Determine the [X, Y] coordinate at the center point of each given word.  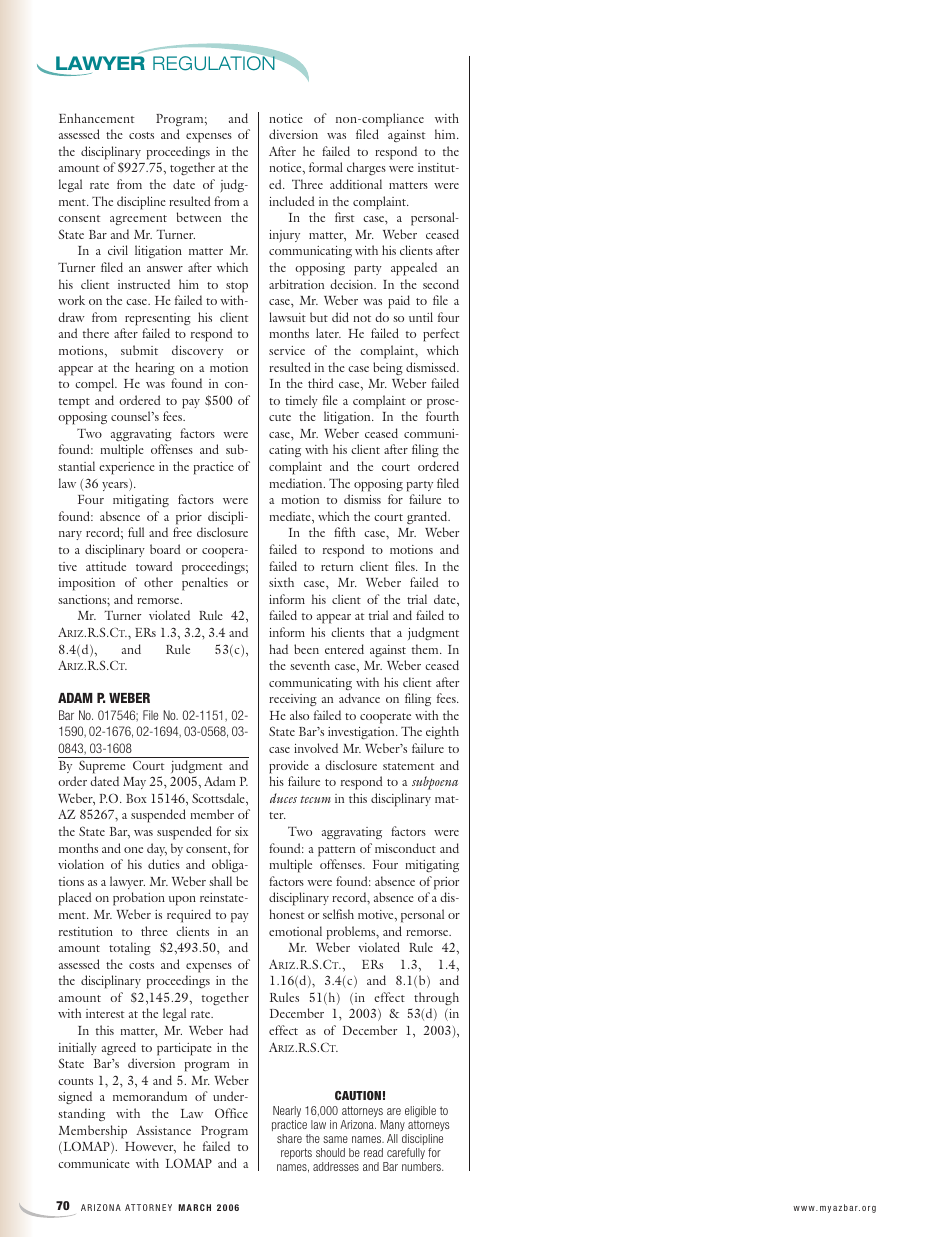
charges [366, 168]
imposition [87, 584]
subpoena [435, 783]
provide [289, 767]
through [436, 998]
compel [96, 385]
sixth [281, 582]
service [287, 350]
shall [220, 881]
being [388, 368]
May [134, 783]
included [292, 201]
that [380, 632]
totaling [130, 948]
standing [81, 1114]
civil [118, 250]
